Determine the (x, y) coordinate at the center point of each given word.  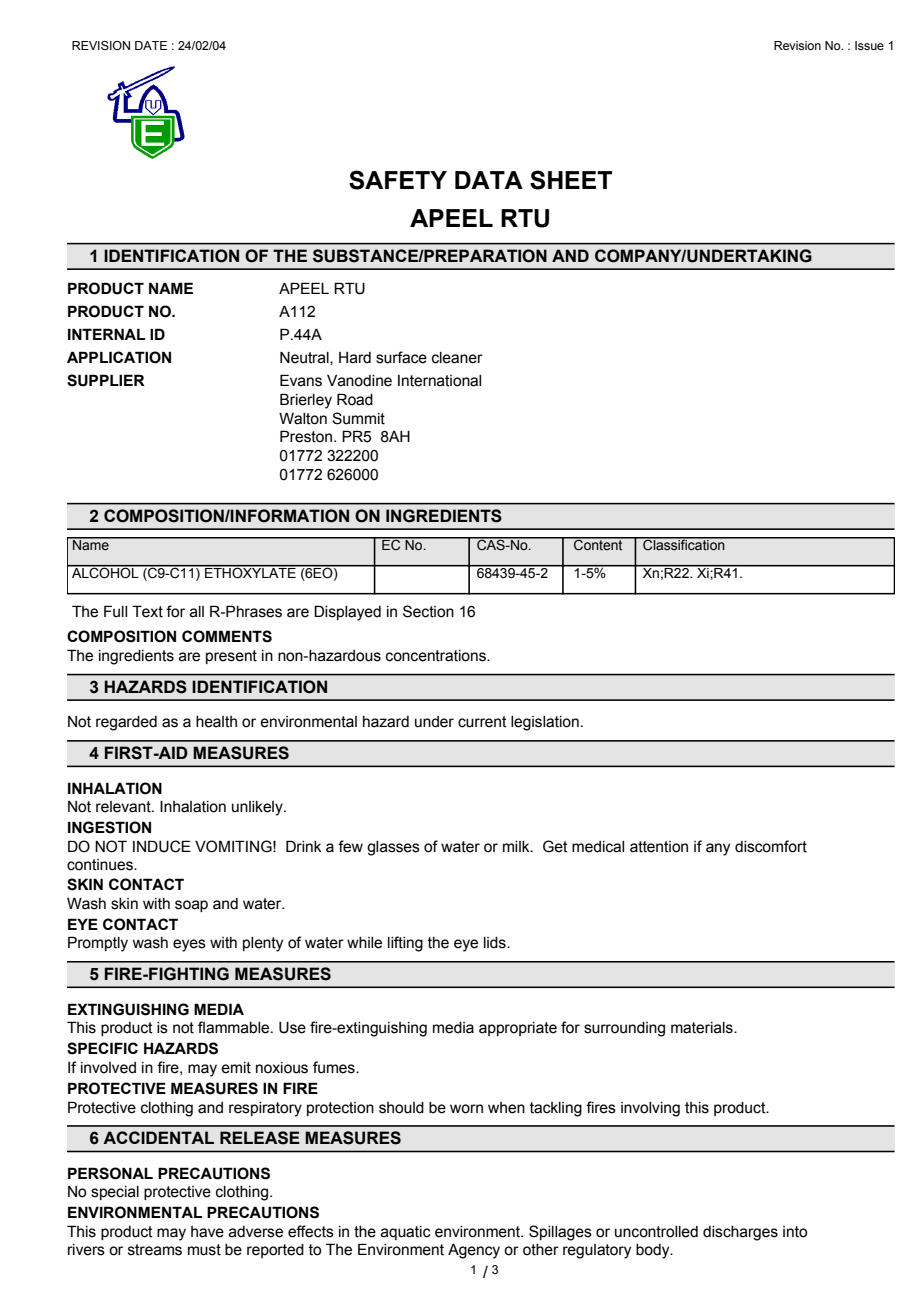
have (207, 1232)
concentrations (437, 656)
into (795, 1232)
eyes (189, 945)
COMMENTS (227, 636)
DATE (151, 45)
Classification (684, 544)
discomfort (771, 846)
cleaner (457, 358)
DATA (489, 180)
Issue (869, 45)
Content (598, 544)
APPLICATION (119, 357)
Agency (474, 1251)
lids (496, 943)
